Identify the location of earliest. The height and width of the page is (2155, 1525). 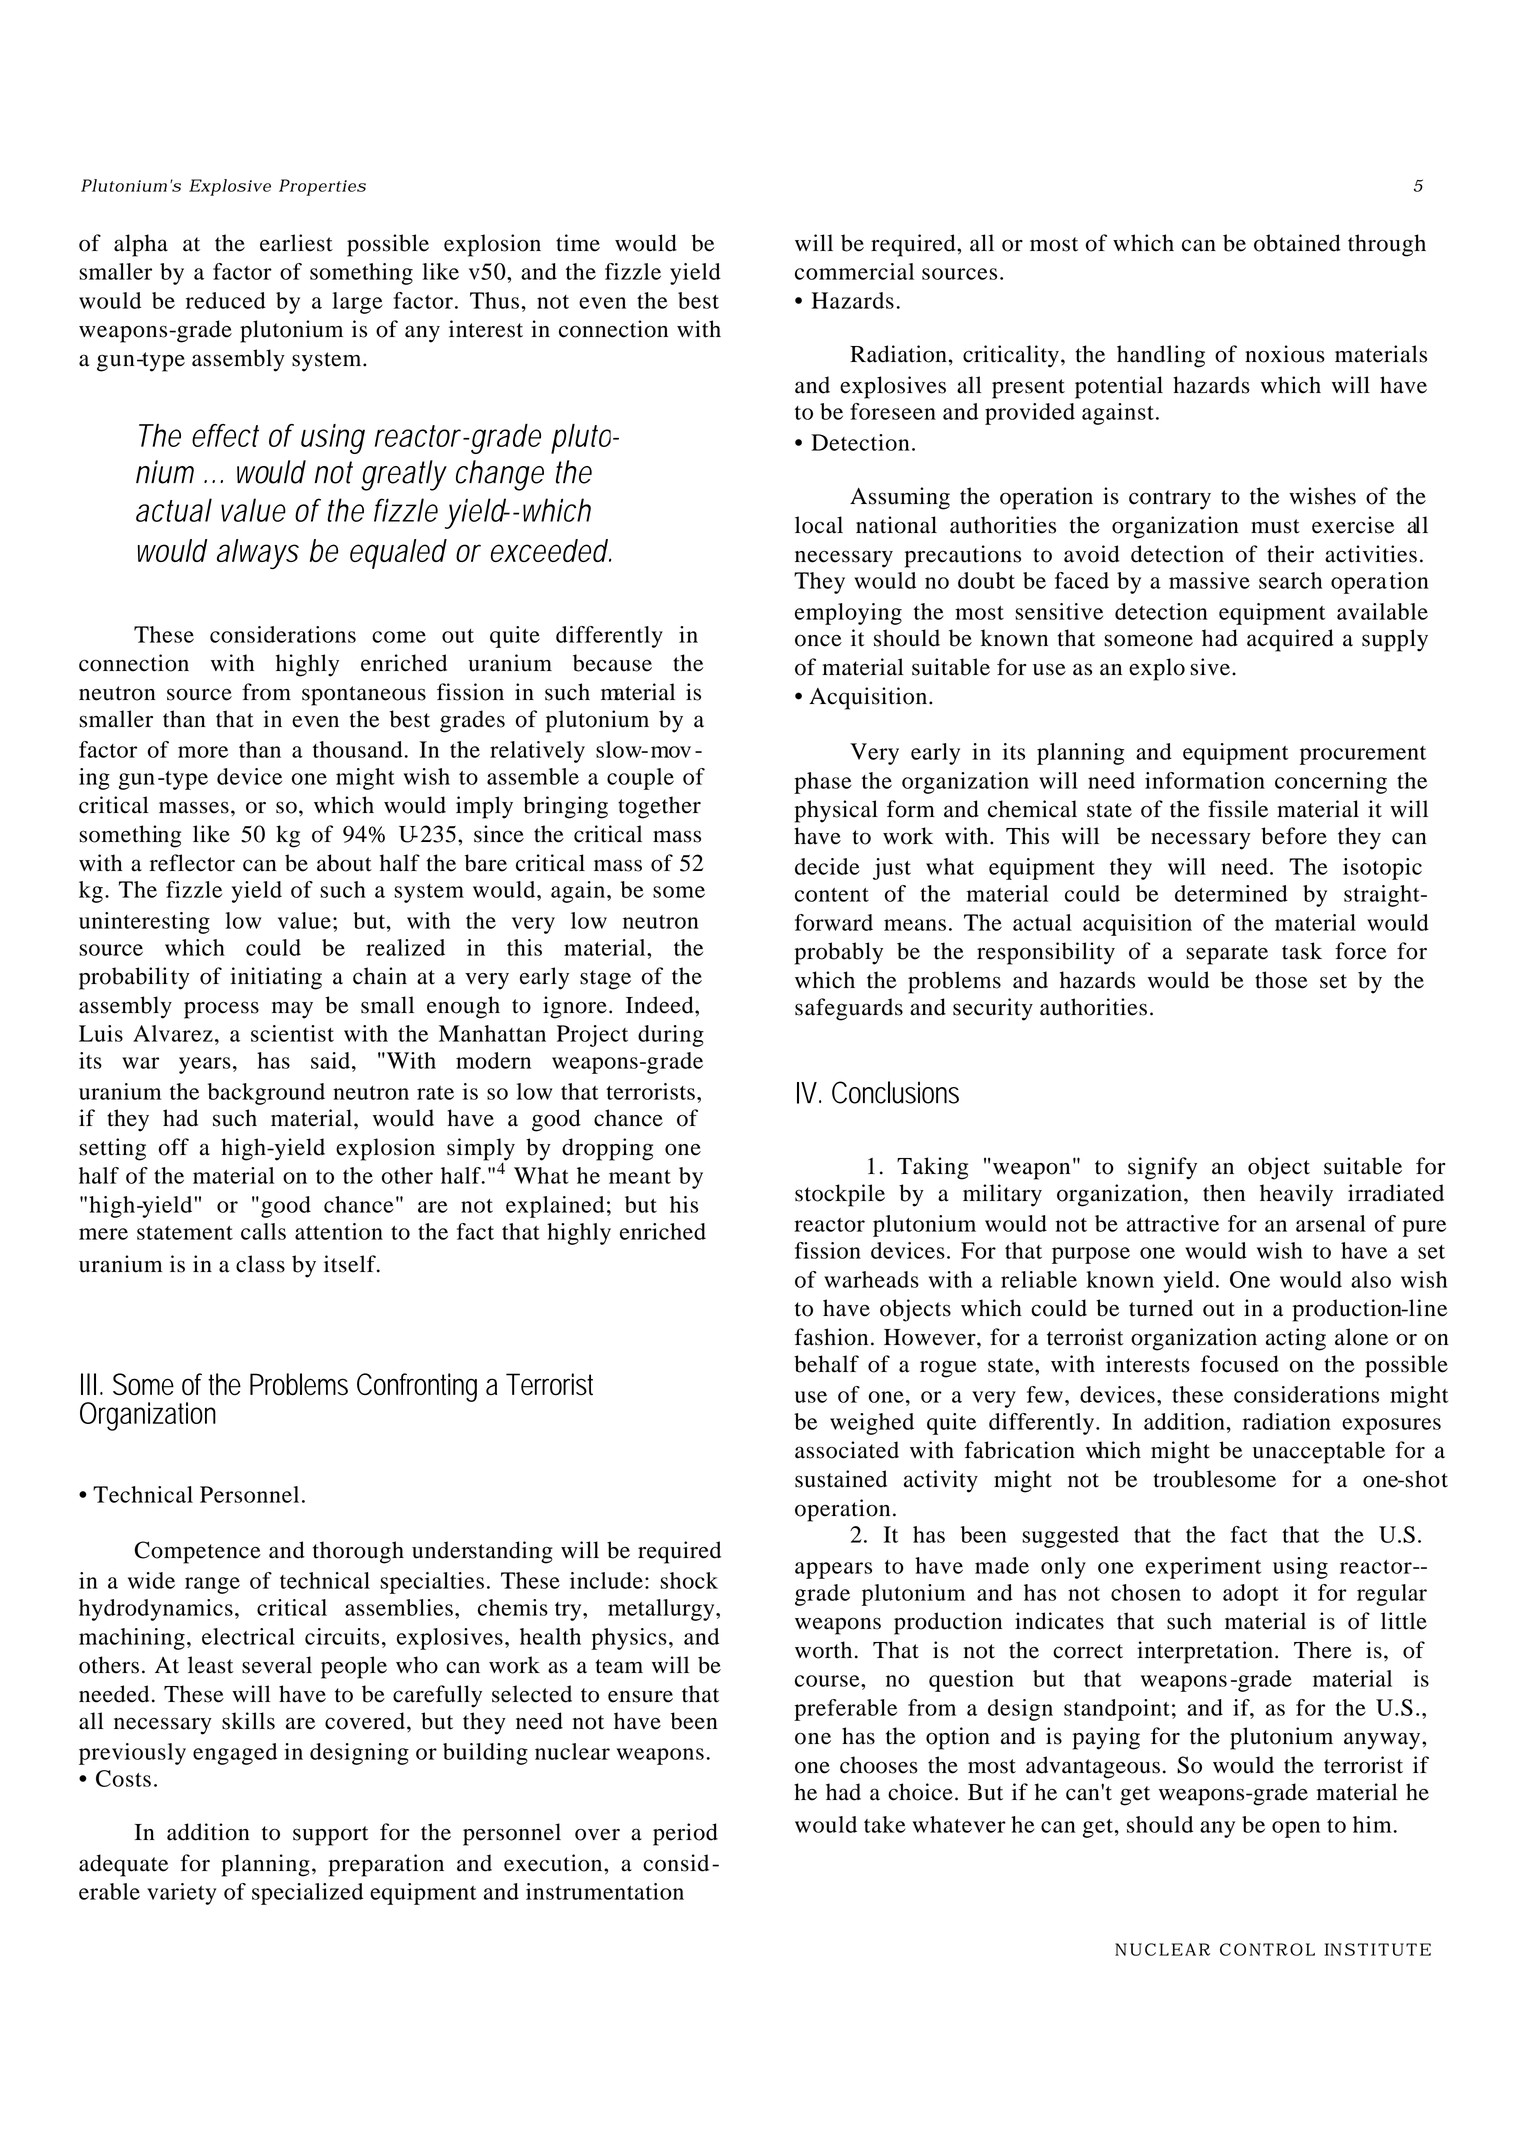
(296, 243).
